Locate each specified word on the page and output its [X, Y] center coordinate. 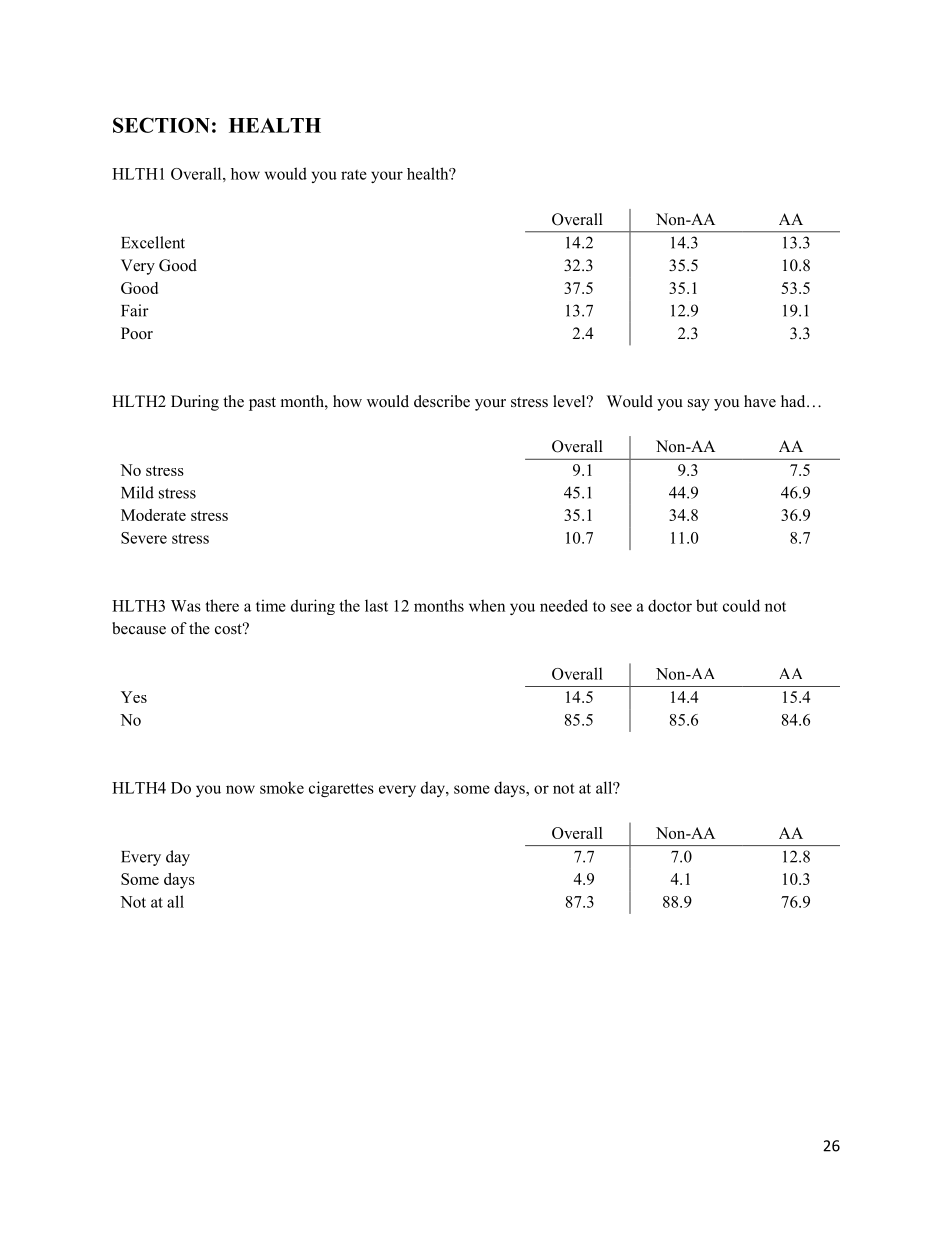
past [262, 404]
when [487, 605]
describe [442, 401]
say [699, 405]
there [222, 605]
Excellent [153, 242]
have [760, 401]
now [240, 789]
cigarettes [341, 789]
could [741, 605]
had [794, 401]
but [707, 605]
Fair [135, 310]
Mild [137, 492]
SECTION [161, 125]
